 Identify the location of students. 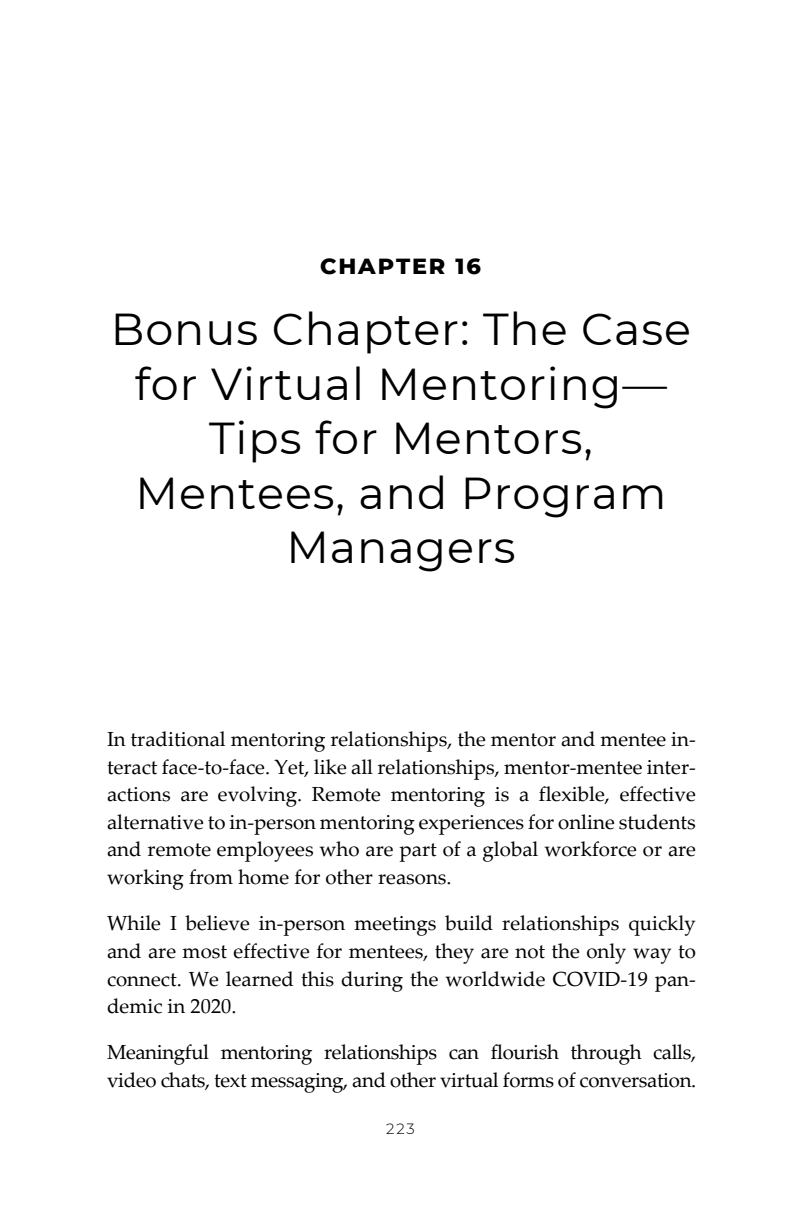
(657, 822).
